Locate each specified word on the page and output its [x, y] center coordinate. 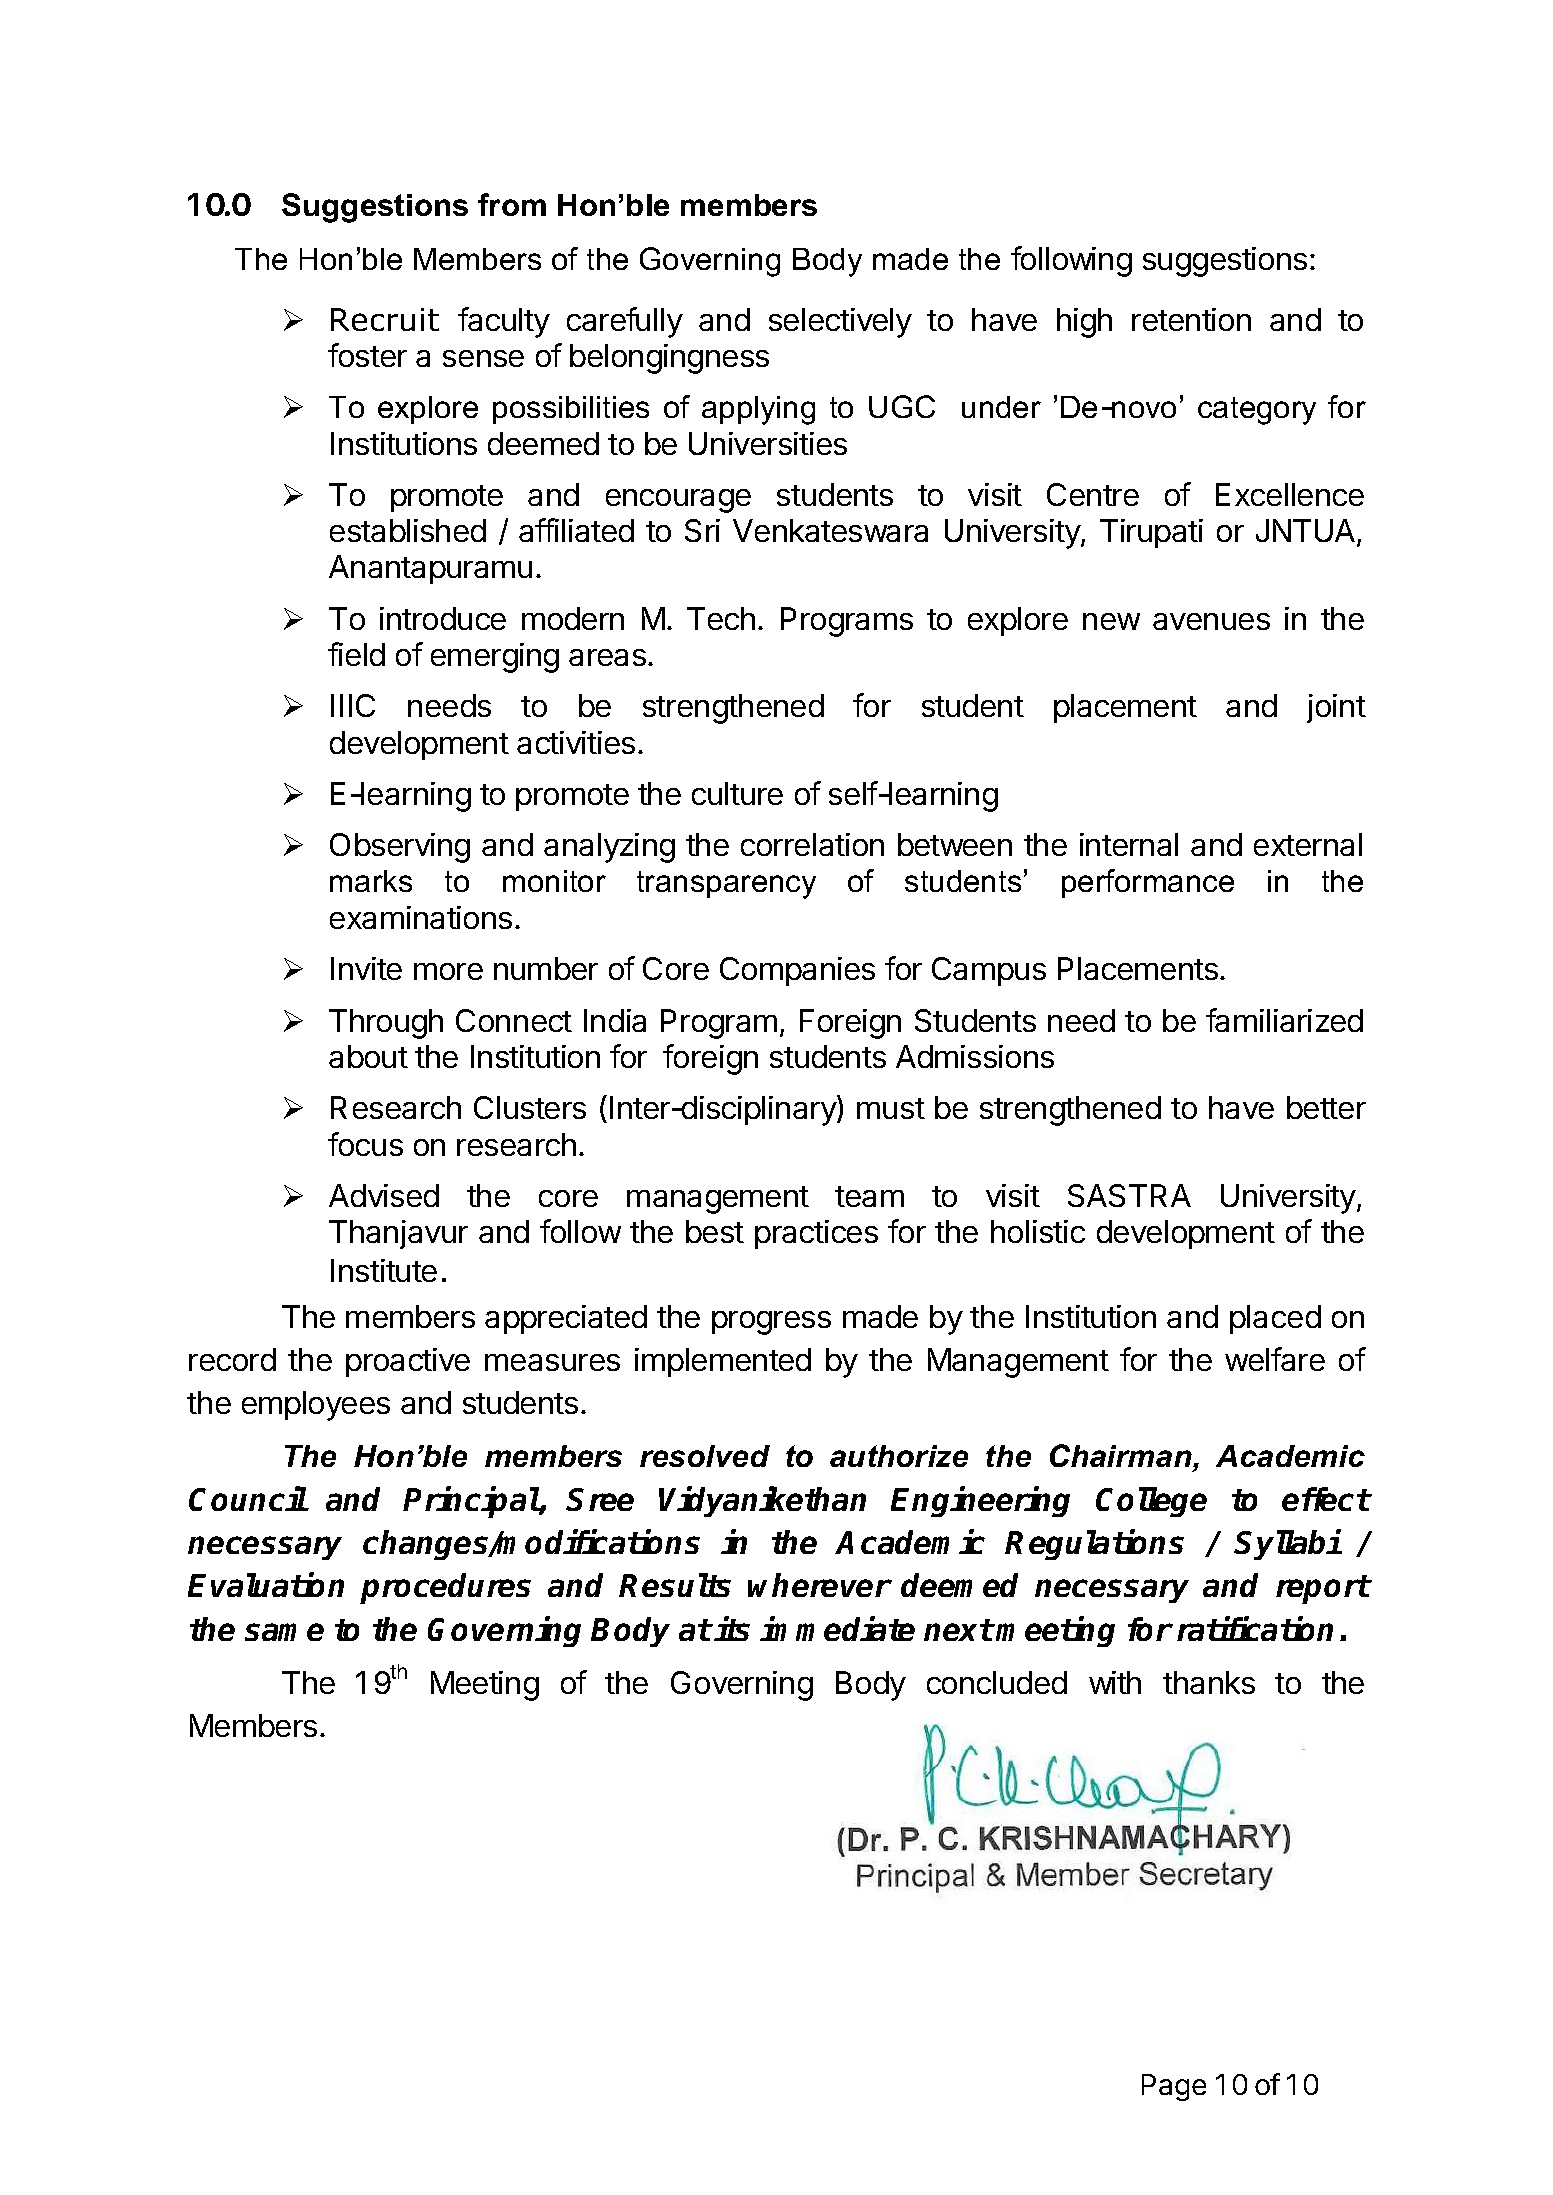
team [869, 1196]
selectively [840, 323]
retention [1191, 319]
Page [1174, 2087]
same [284, 1632]
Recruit [385, 319]
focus [365, 1144]
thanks [1209, 1682]
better [1326, 1107]
